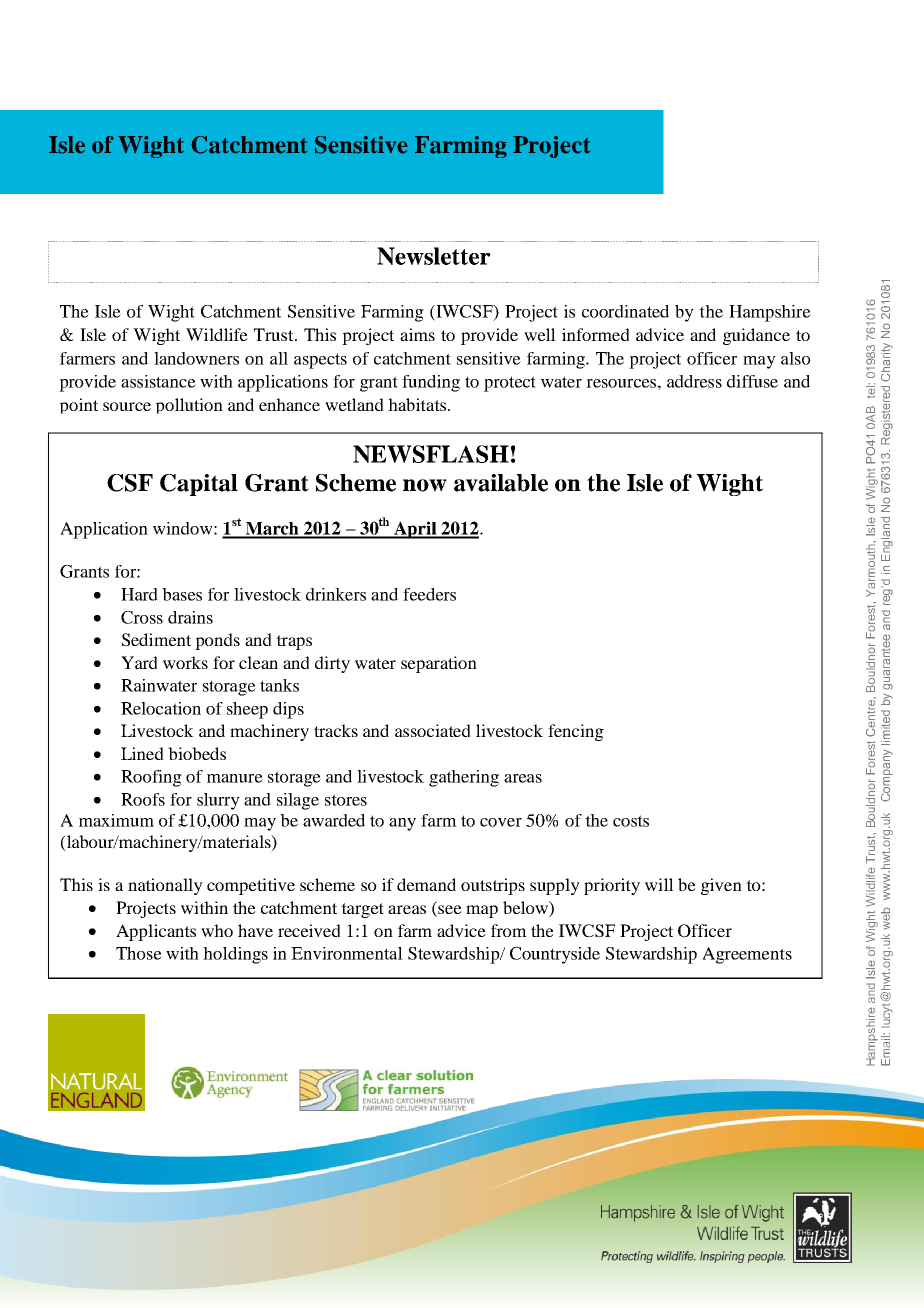  Describe the element at coordinates (161, 708) in the screenshot. I see `Relocation` at that location.
